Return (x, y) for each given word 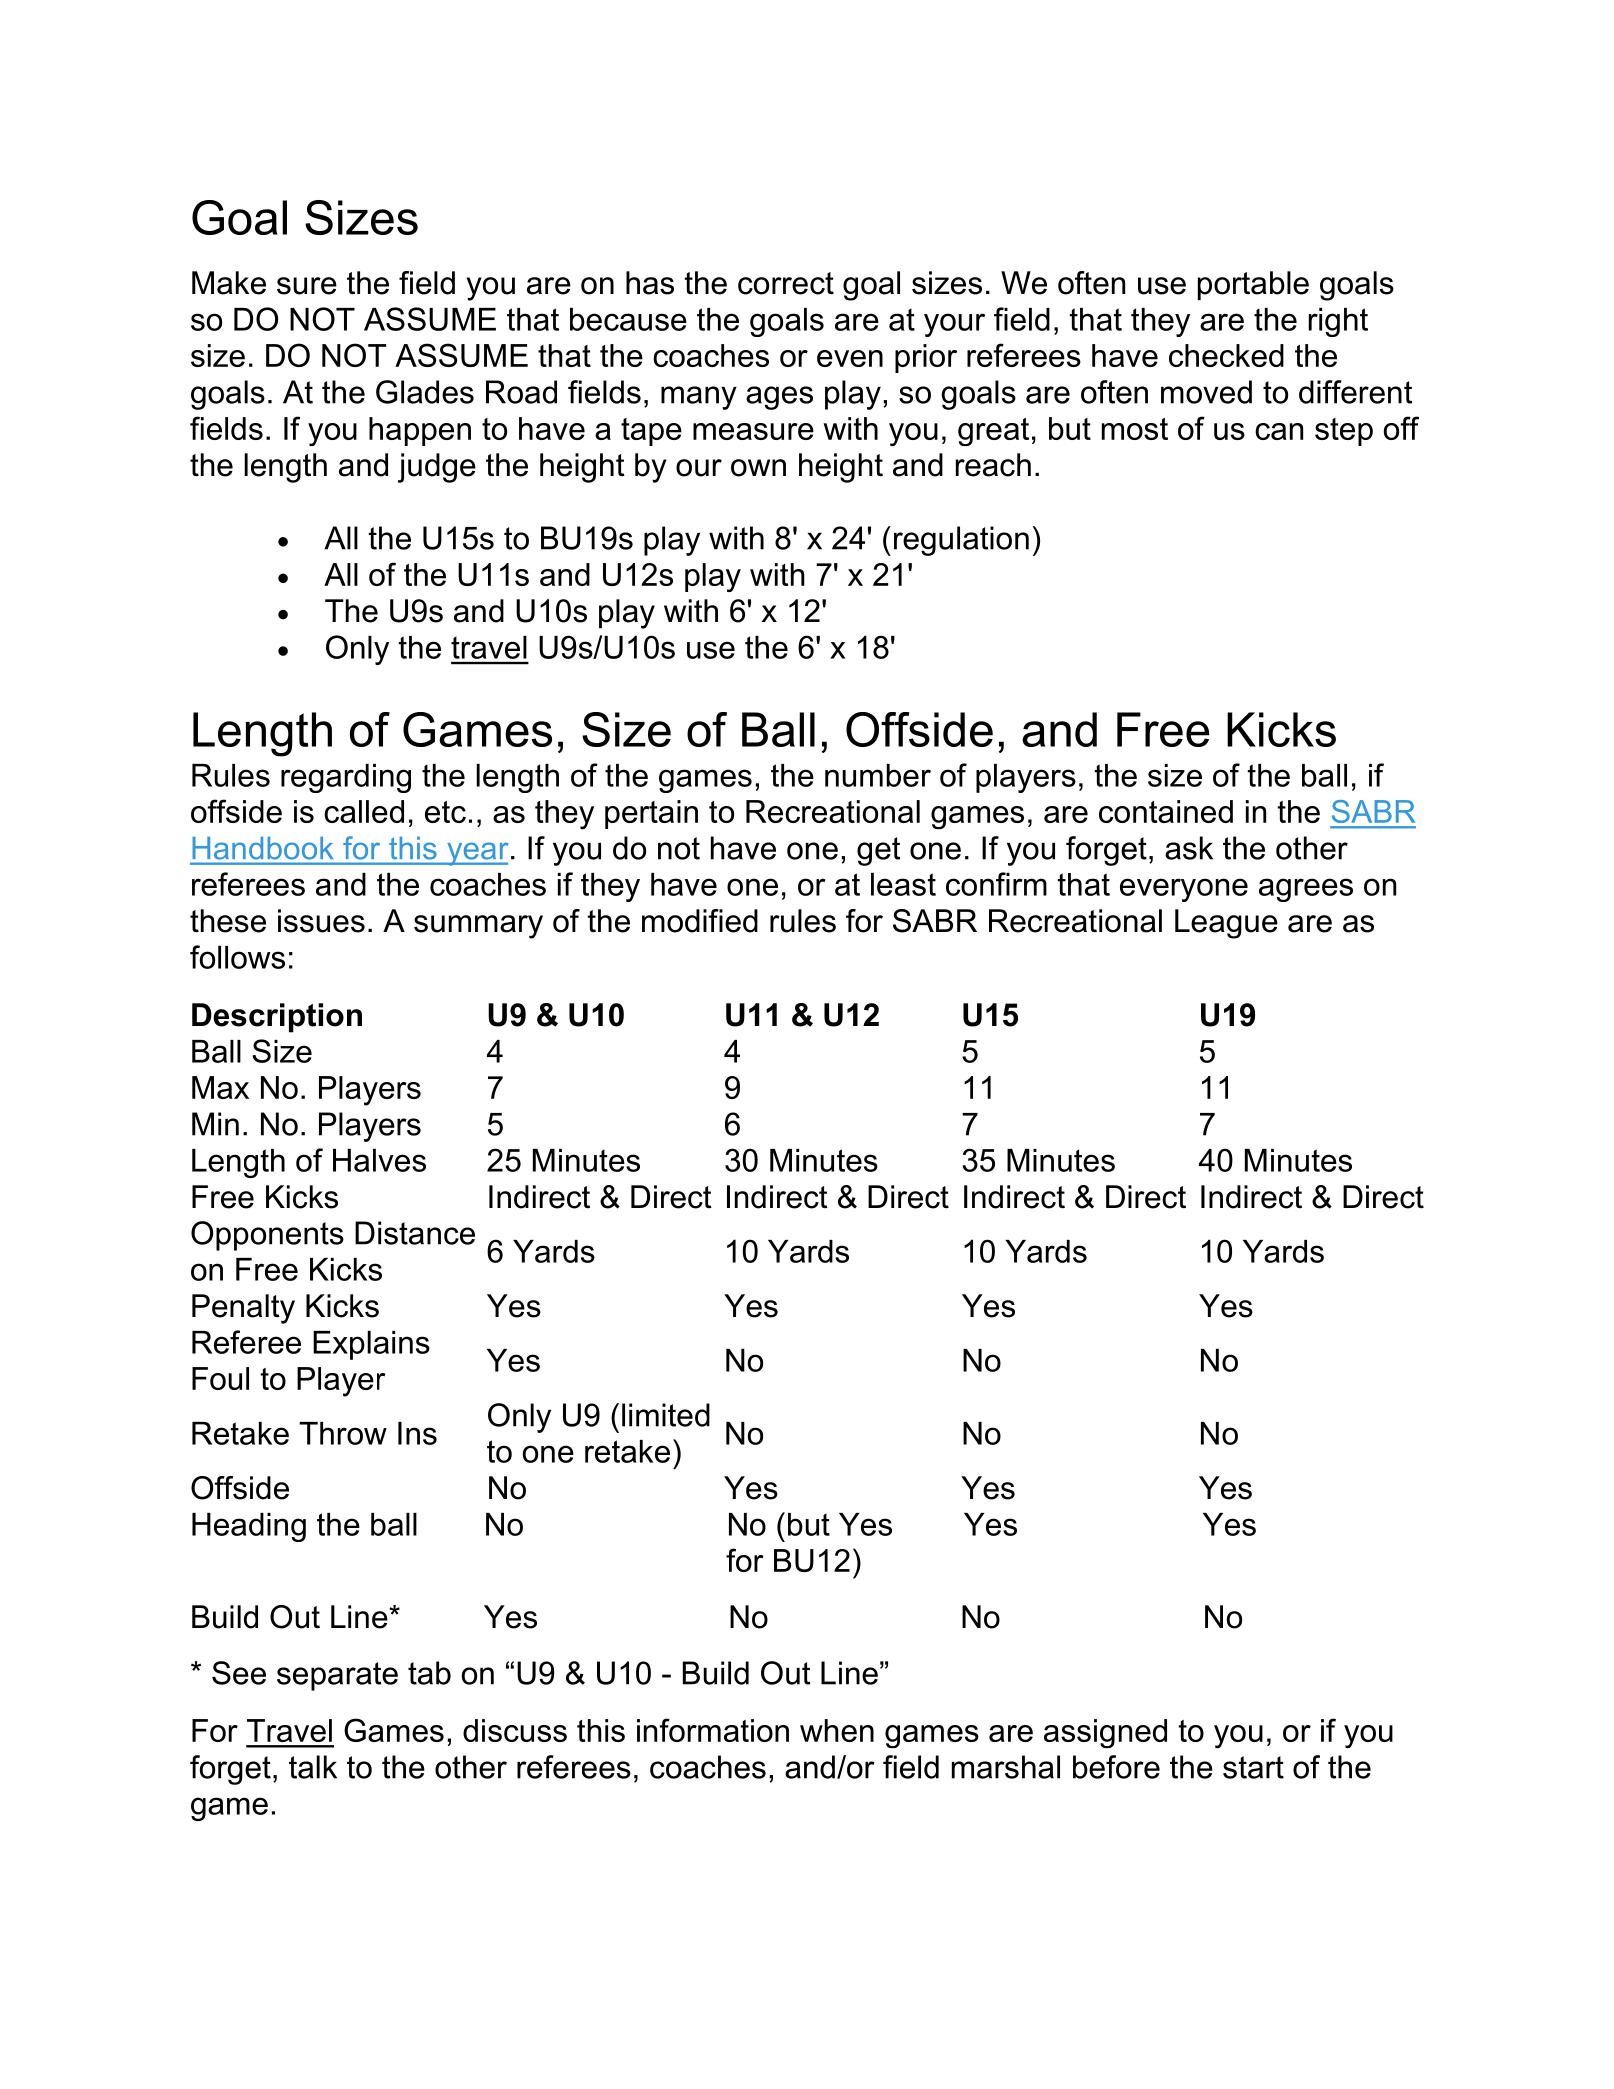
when (837, 1730)
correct (786, 283)
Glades (425, 392)
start (1253, 1767)
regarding (346, 778)
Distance (415, 1233)
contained (1166, 811)
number (878, 775)
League (1226, 924)
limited (666, 1415)
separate (337, 1676)
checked (1226, 355)
